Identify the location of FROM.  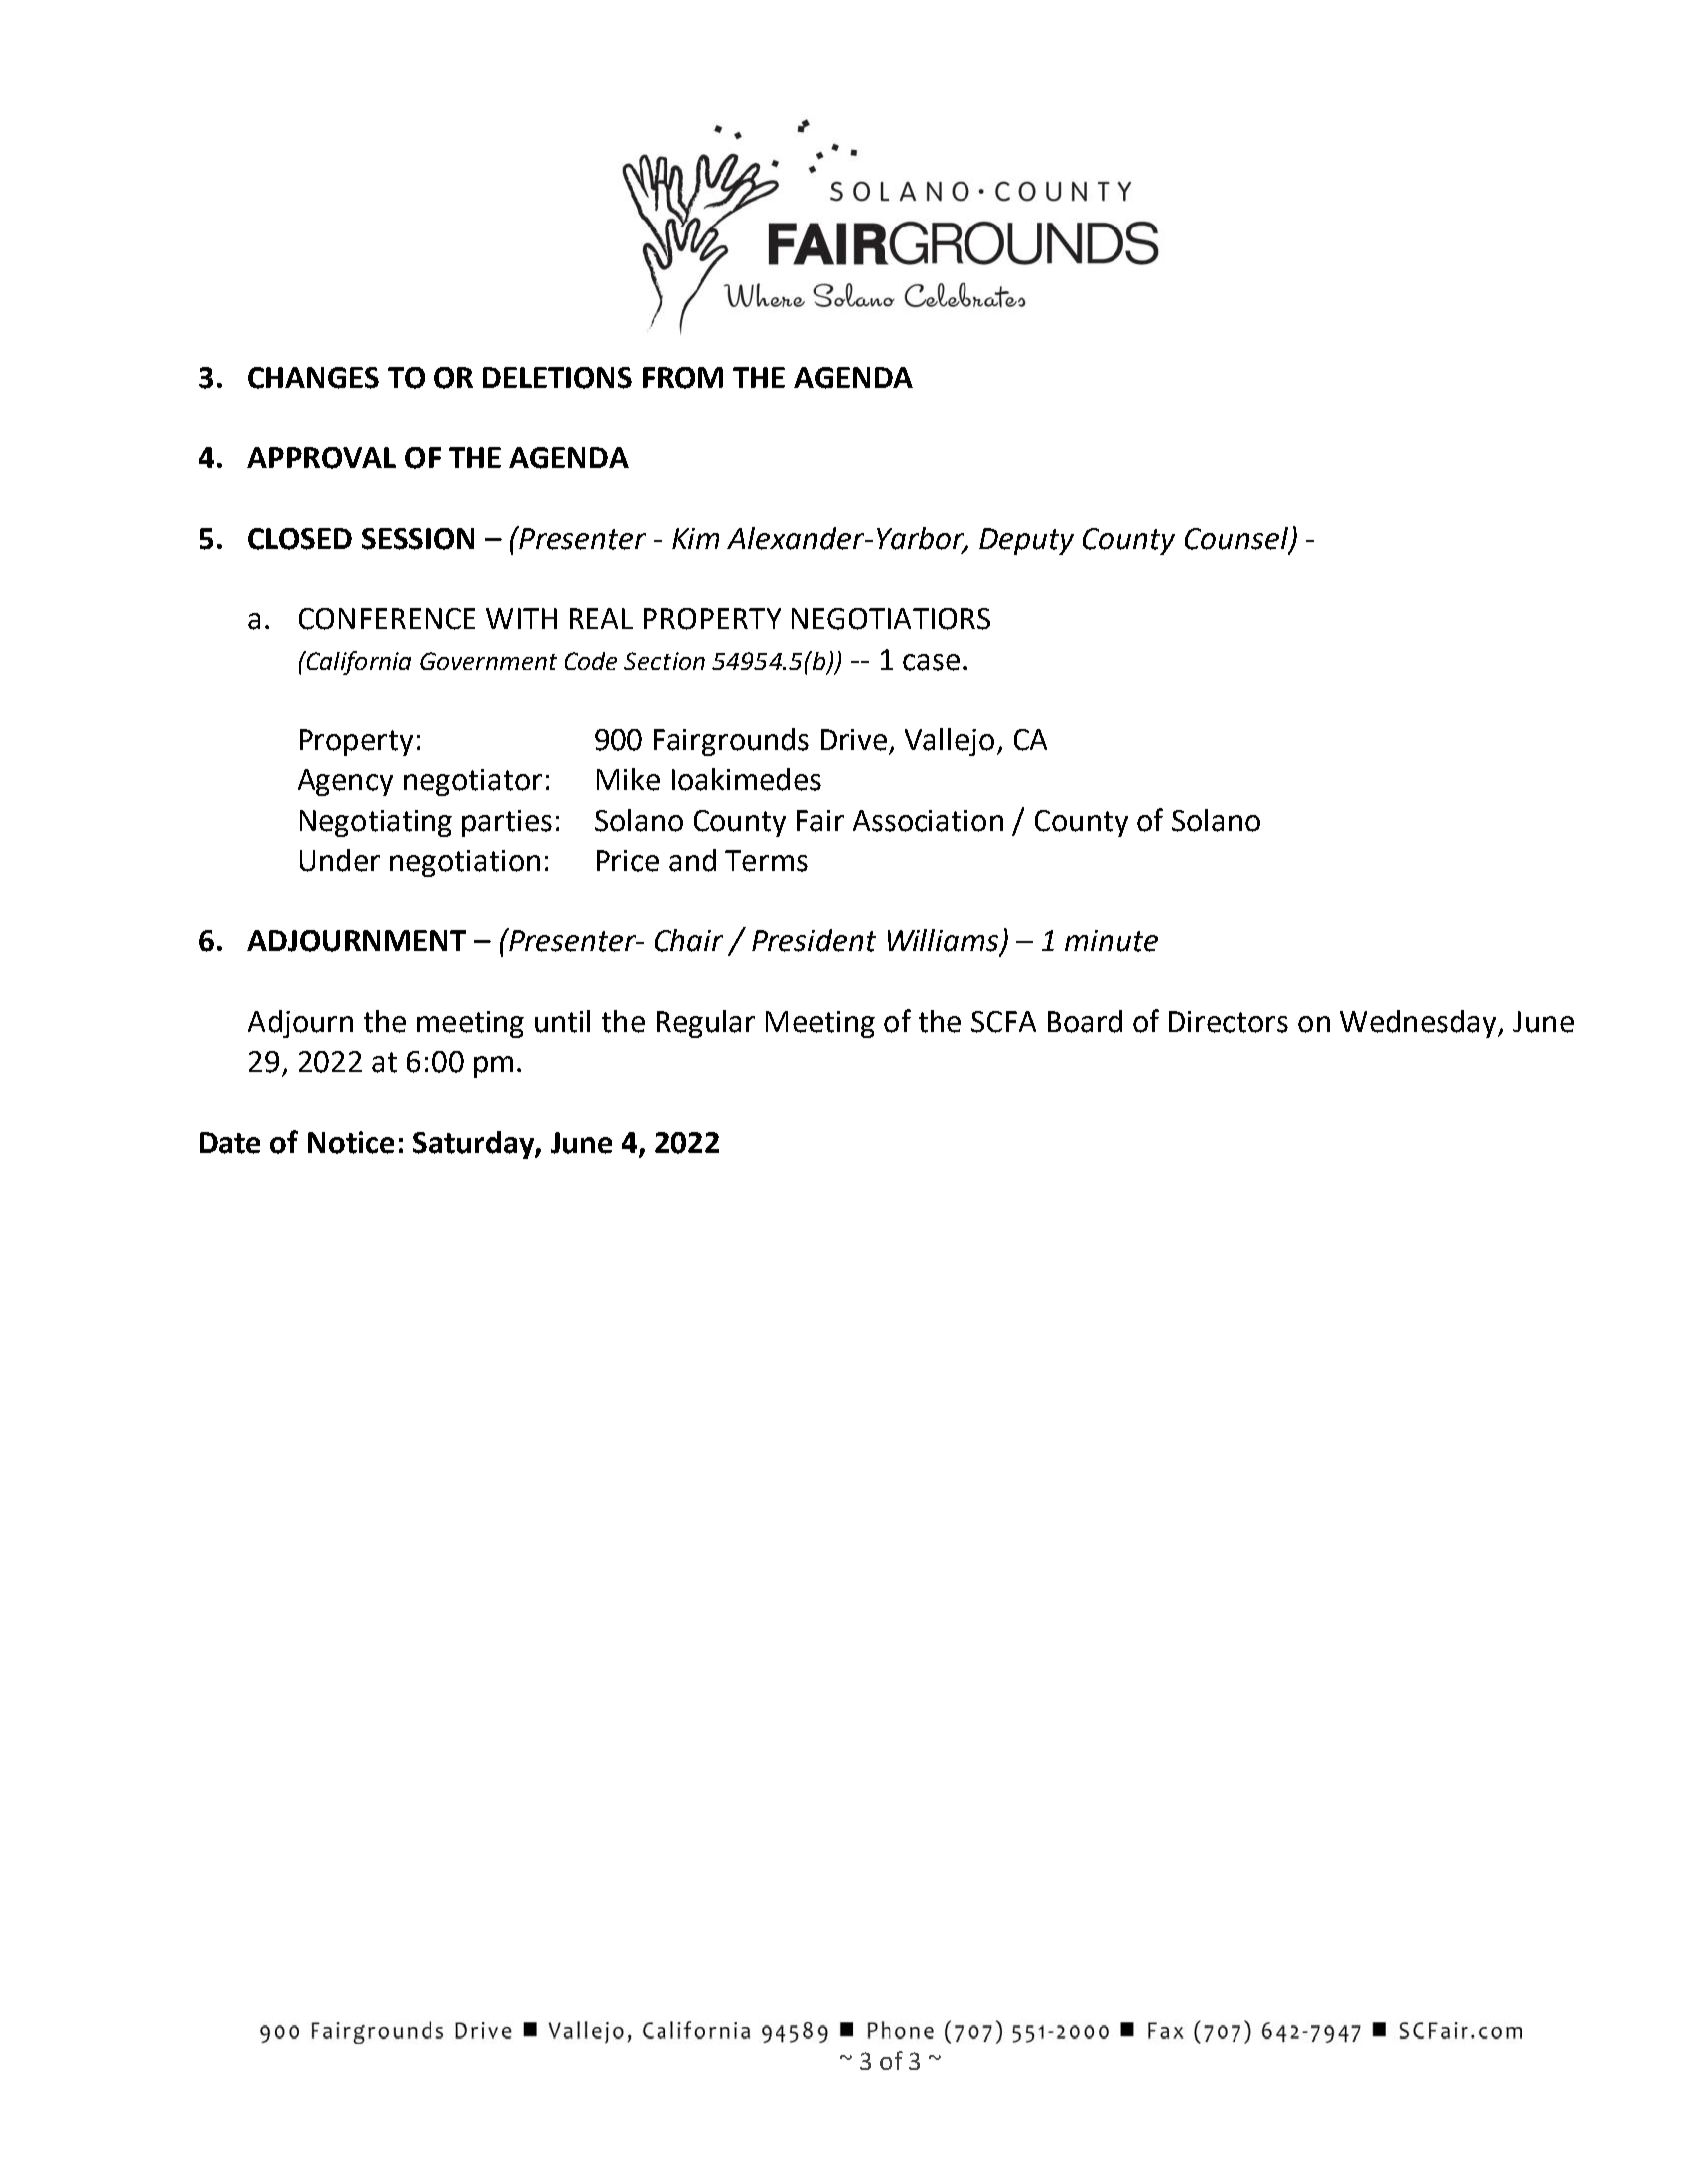
(683, 378).
